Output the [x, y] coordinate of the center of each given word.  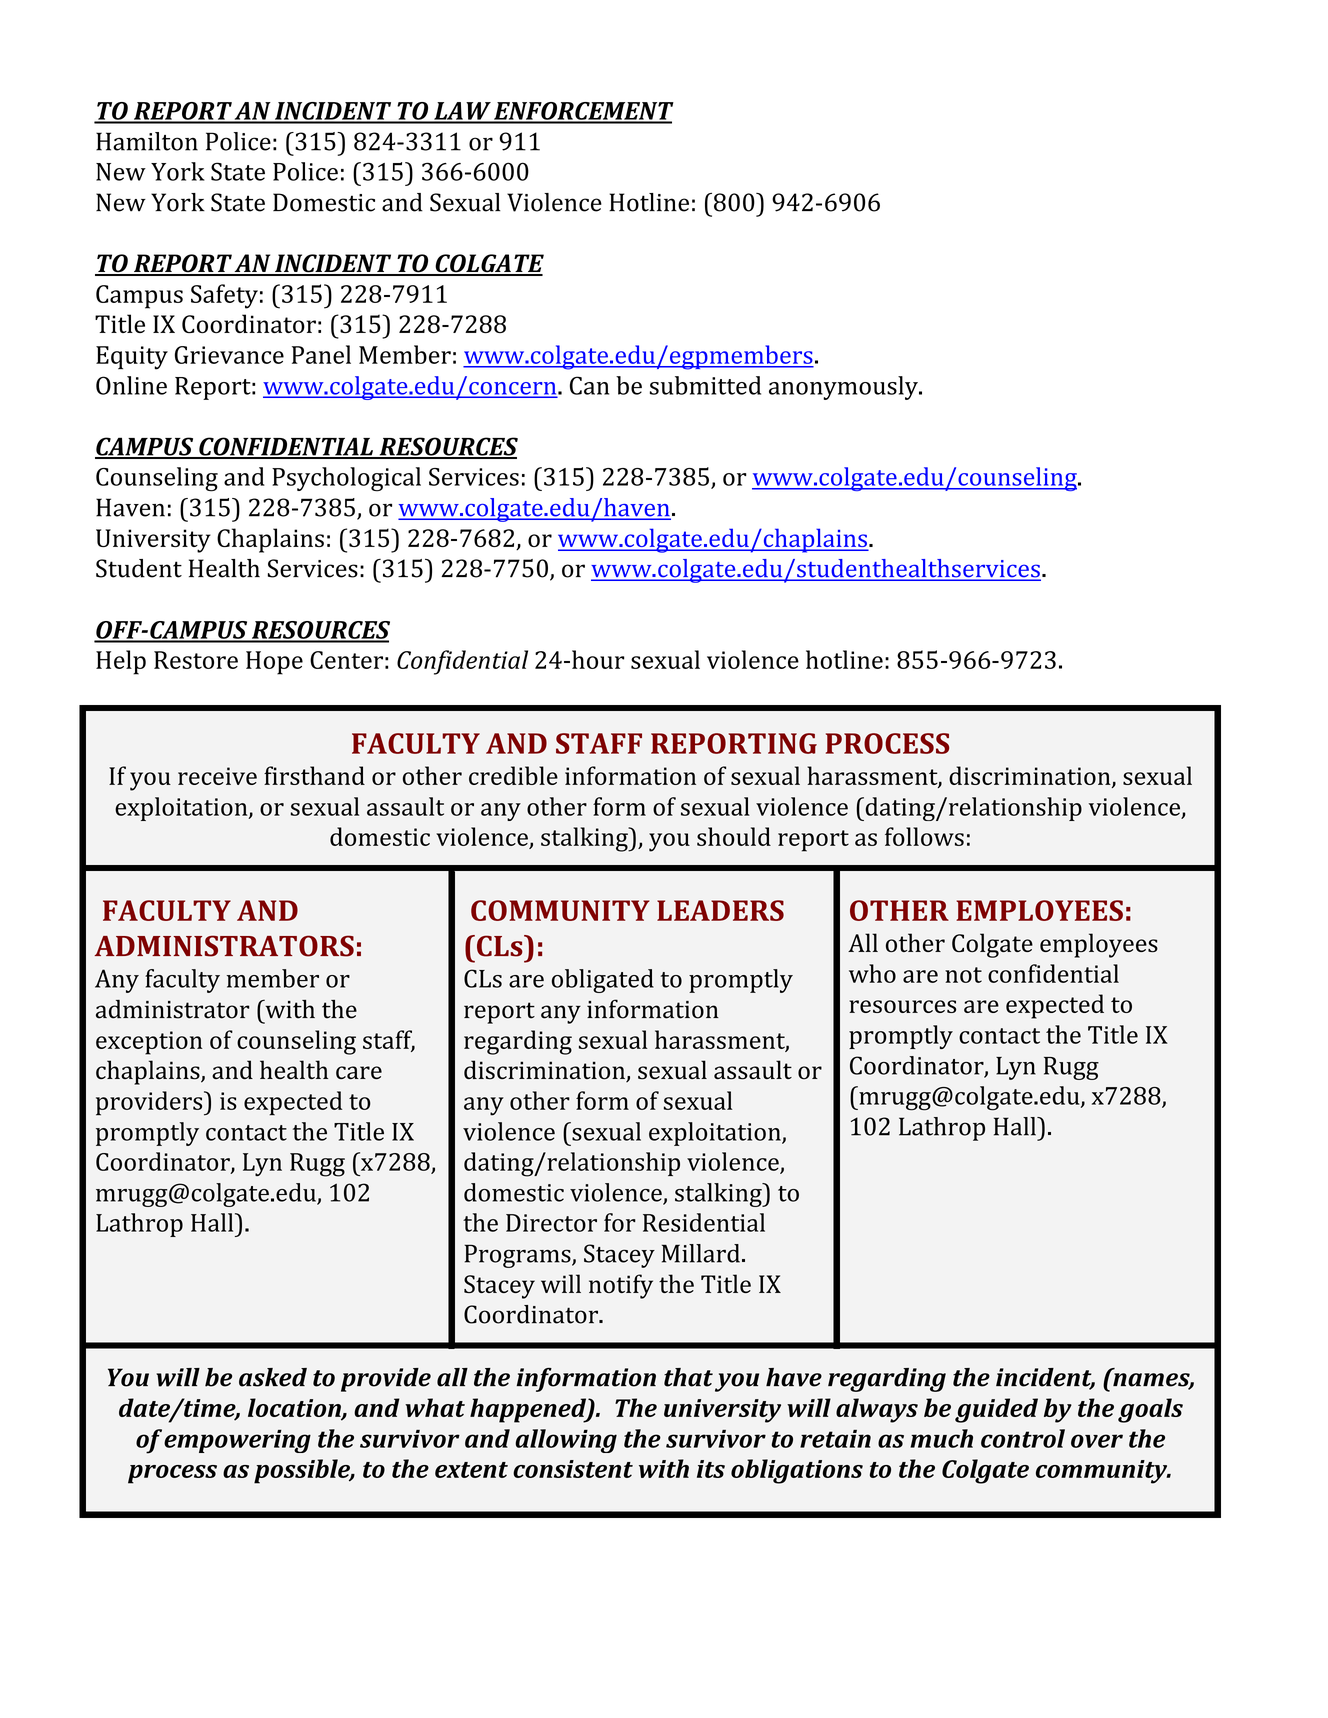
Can [589, 385]
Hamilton [147, 141]
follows [924, 836]
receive [217, 776]
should [734, 836]
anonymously [844, 388]
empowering [237, 1441]
